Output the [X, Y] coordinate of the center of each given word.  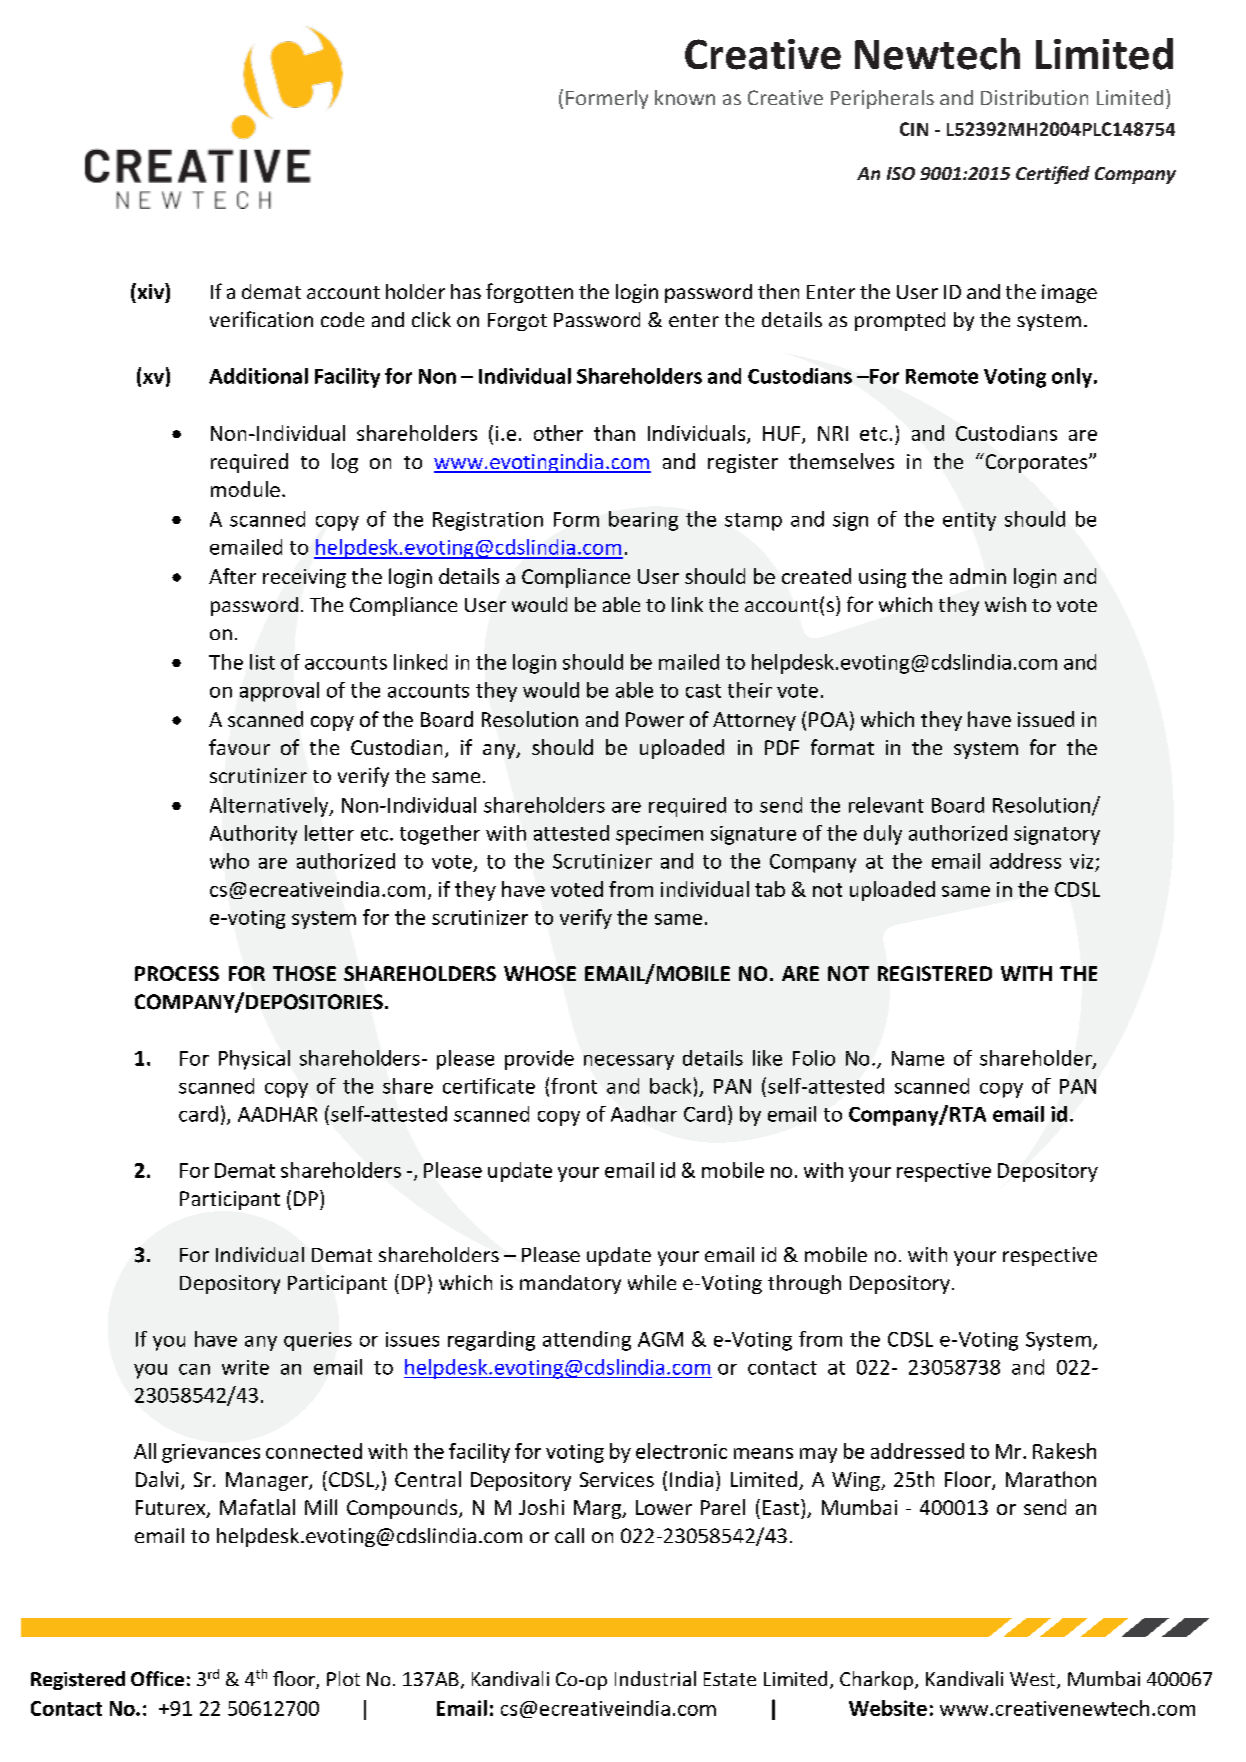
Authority [253, 835]
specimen [659, 835]
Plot [343, 1678]
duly [883, 835]
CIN [914, 129]
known [685, 97]
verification [261, 319]
